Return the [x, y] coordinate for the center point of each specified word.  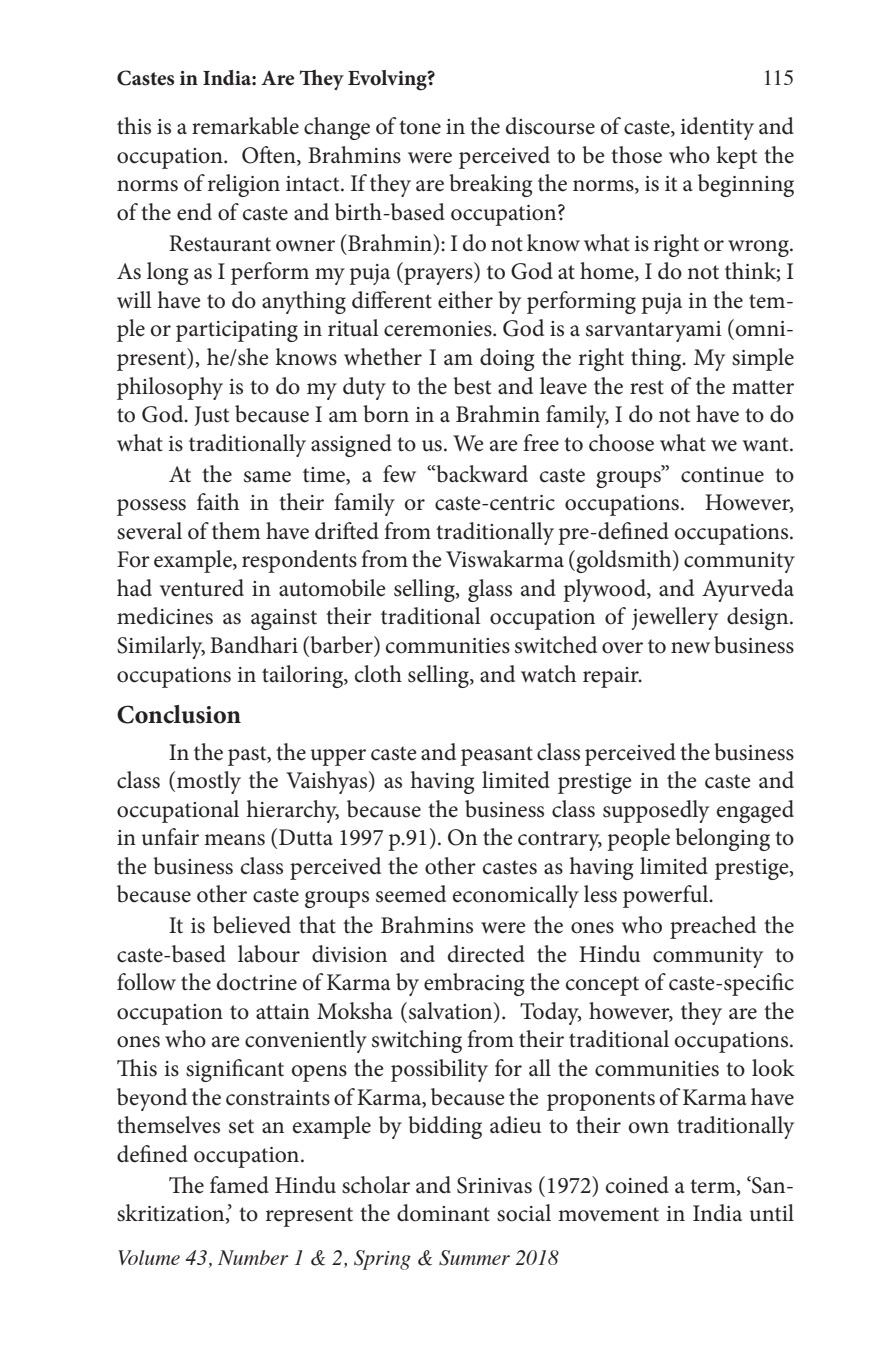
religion [244, 185]
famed [239, 1185]
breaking [490, 185]
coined [637, 1185]
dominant [443, 1213]
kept [736, 157]
